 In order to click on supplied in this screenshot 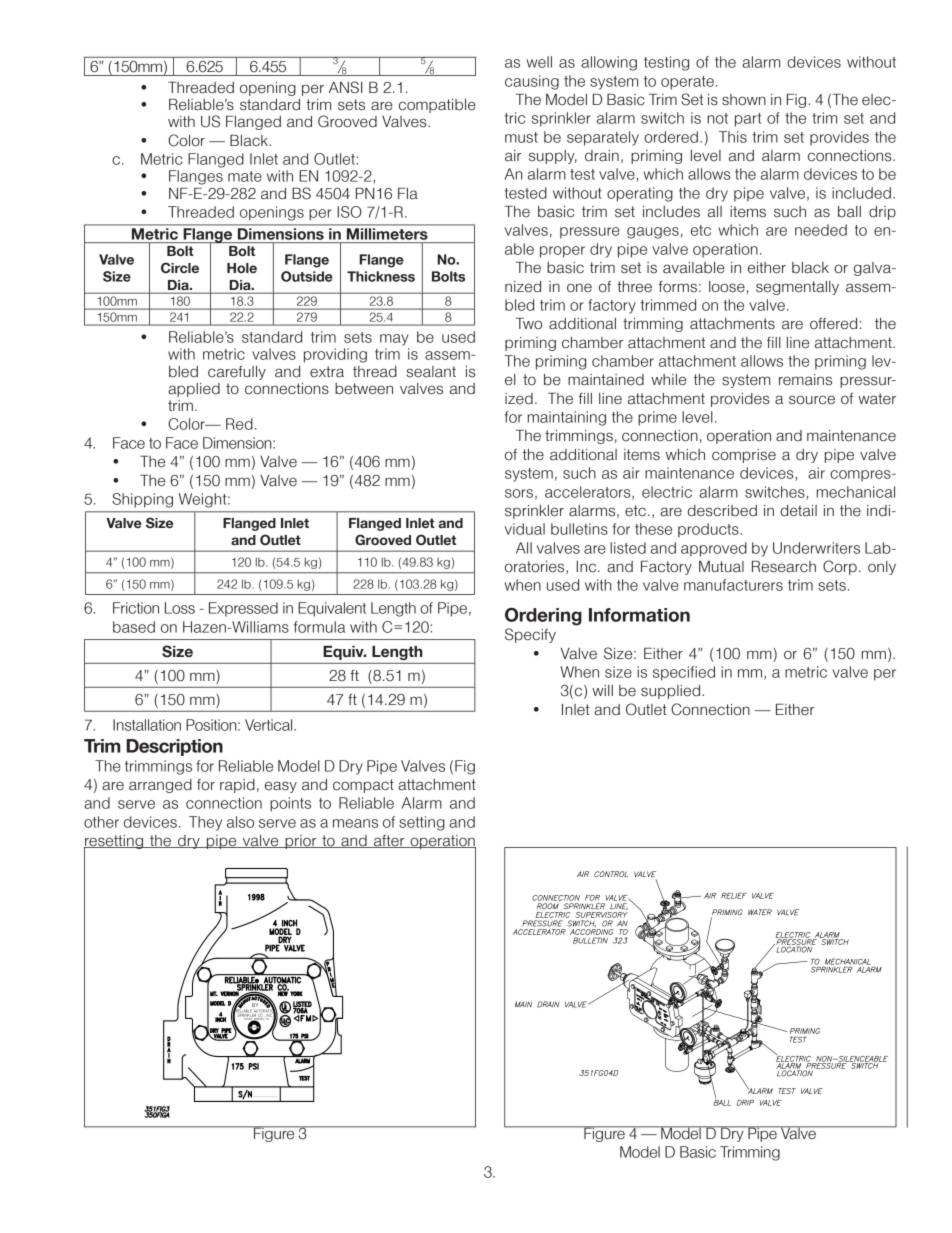, I will do `click(670, 692)`.
